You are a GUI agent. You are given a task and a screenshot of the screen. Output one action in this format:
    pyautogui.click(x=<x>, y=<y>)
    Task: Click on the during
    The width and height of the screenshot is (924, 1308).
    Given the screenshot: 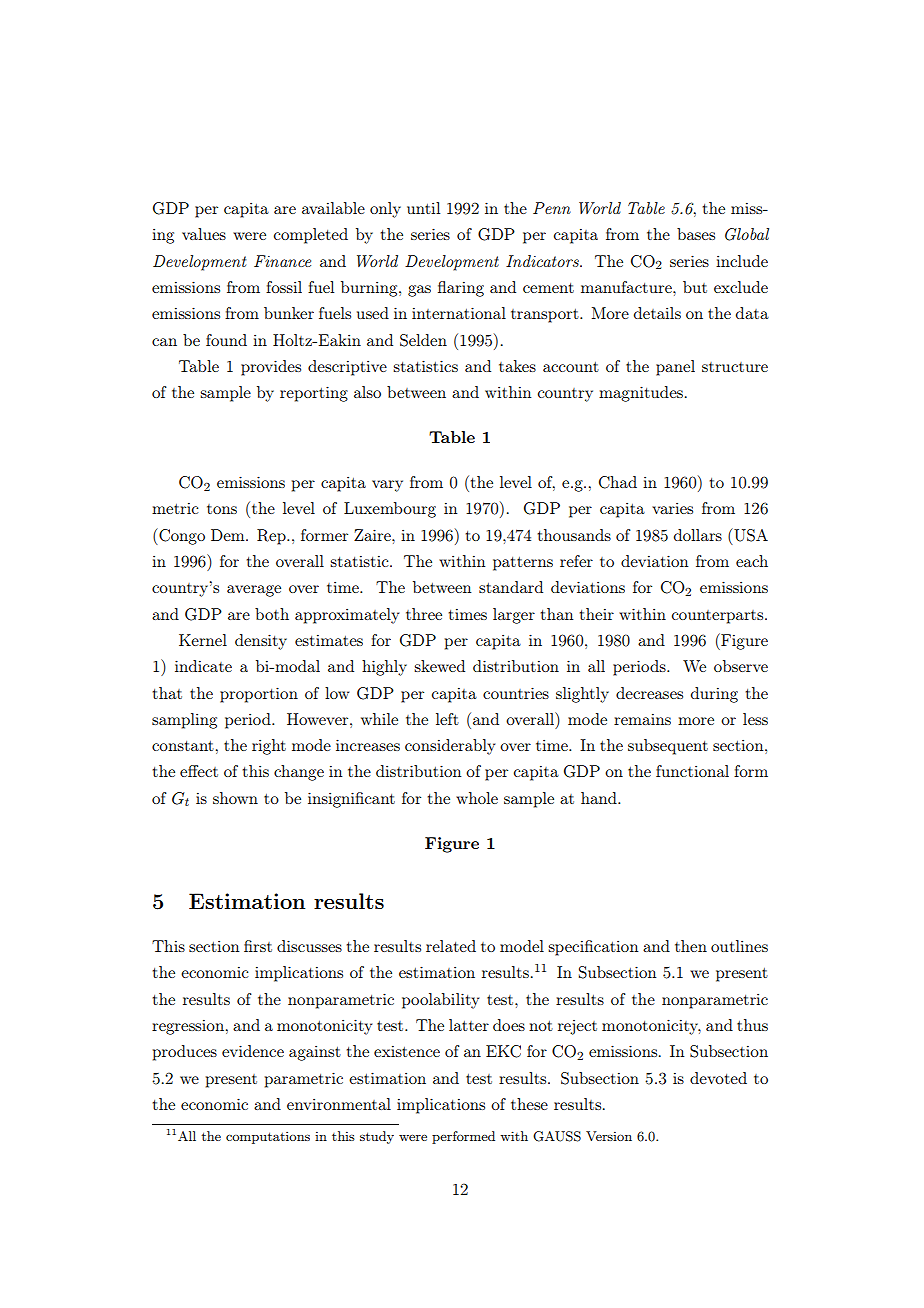 What is the action you would take?
    pyautogui.click(x=714, y=695)
